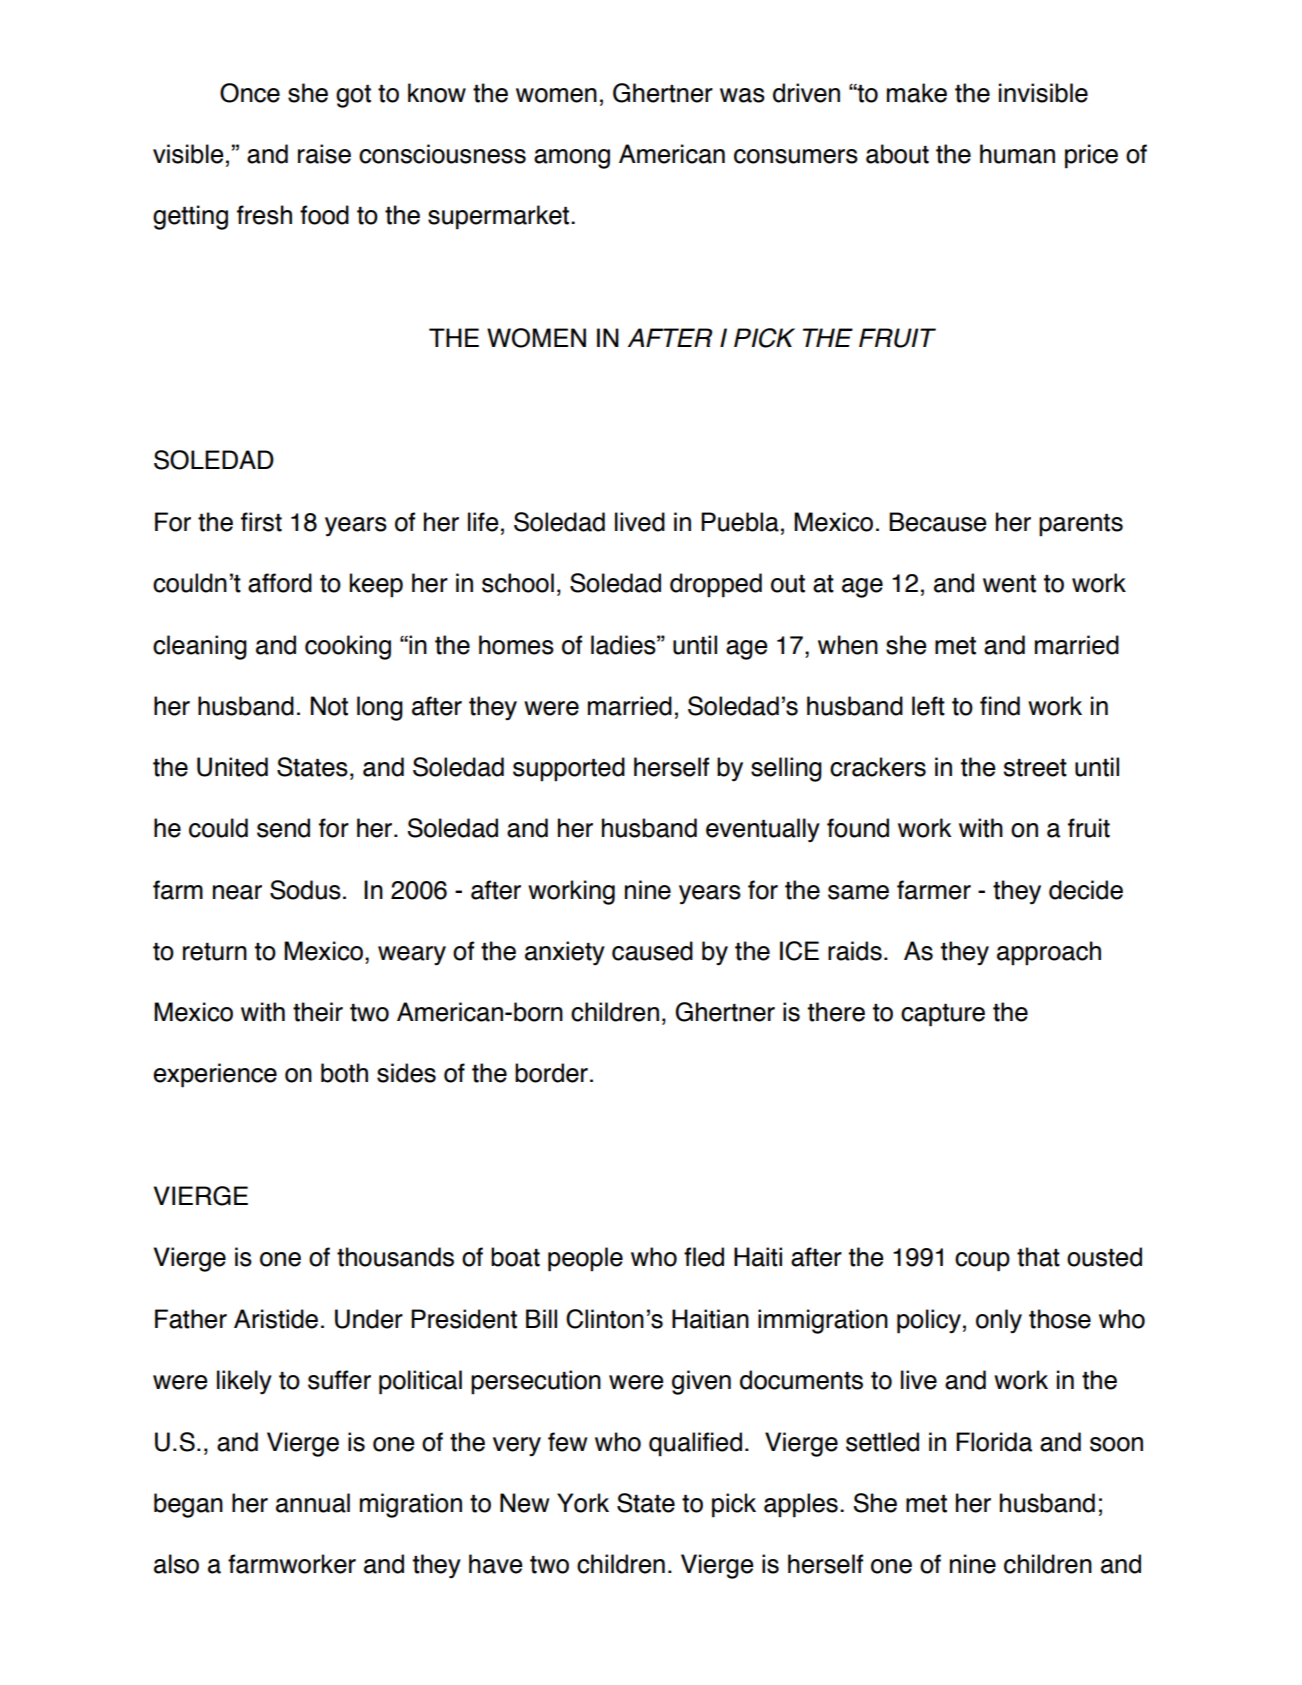 The height and width of the image is (1685, 1302). Describe the element at coordinates (344, 1073) in the image. I see `both` at that location.
